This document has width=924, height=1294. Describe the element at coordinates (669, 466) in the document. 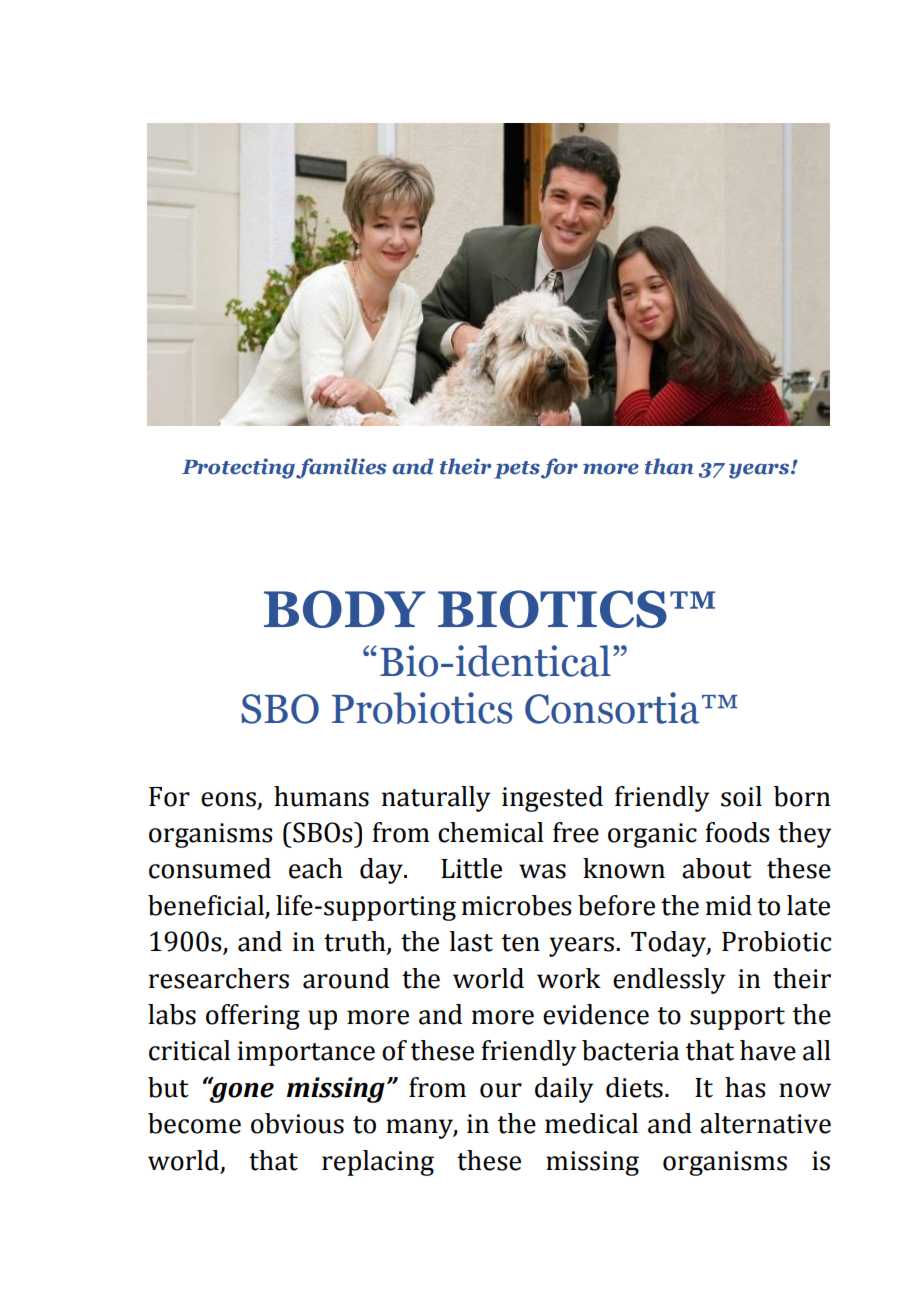

I see `than` at that location.
